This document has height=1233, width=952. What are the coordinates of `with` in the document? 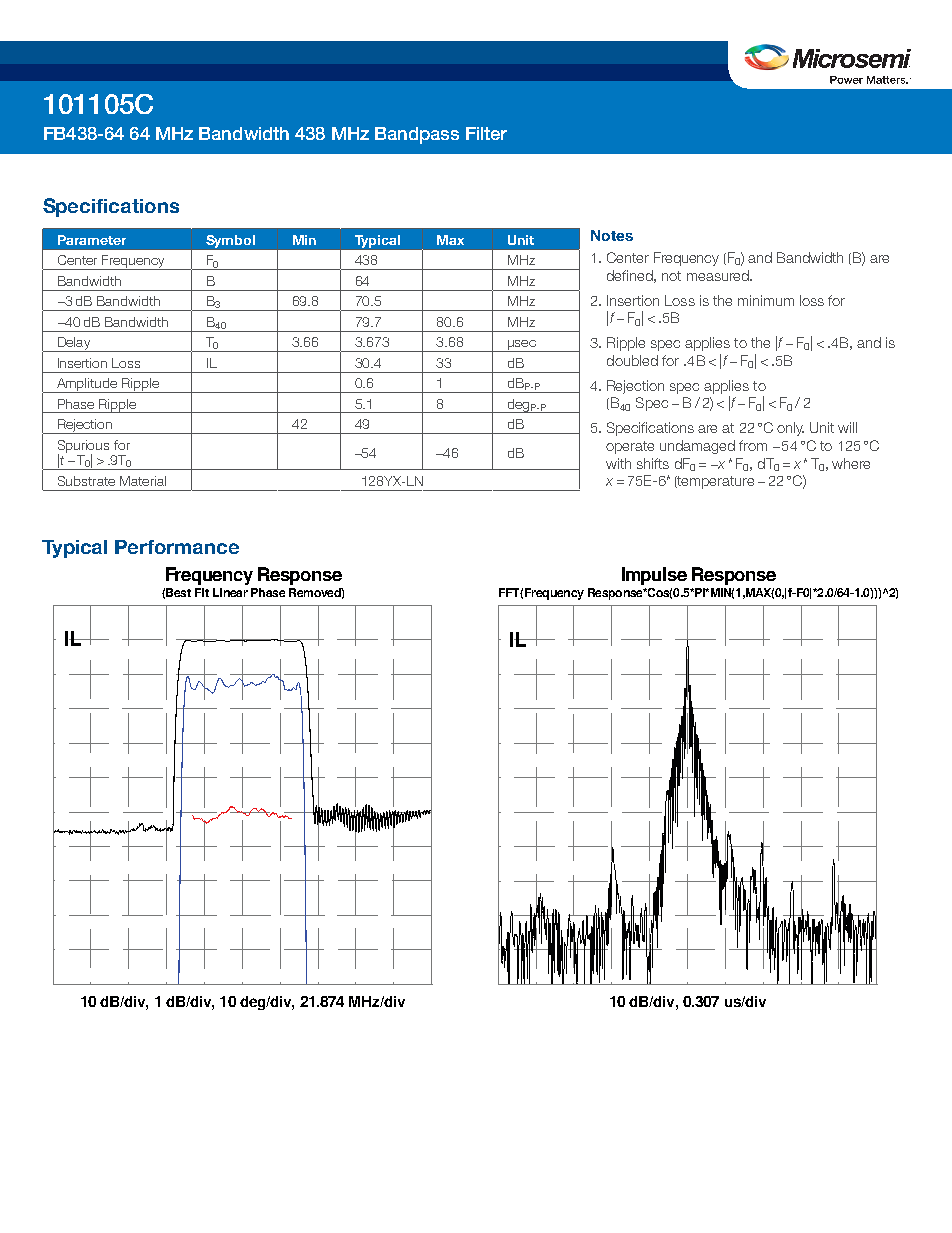 It's located at (618, 463).
